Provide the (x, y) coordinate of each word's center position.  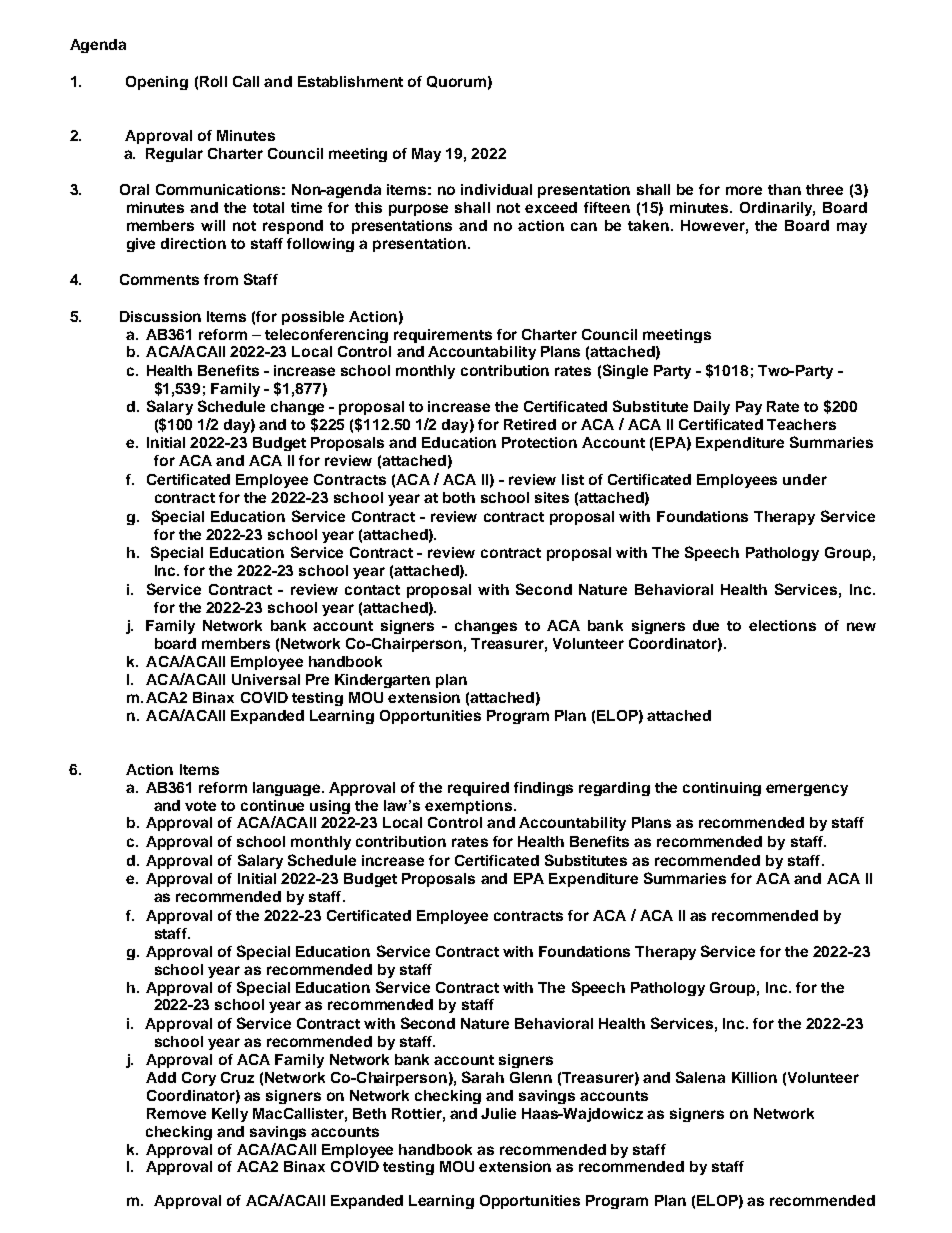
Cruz (237, 1077)
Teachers (801, 424)
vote (200, 806)
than (784, 189)
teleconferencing (326, 336)
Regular (174, 155)
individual (496, 189)
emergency (807, 790)
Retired (530, 424)
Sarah (483, 1077)
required (478, 789)
